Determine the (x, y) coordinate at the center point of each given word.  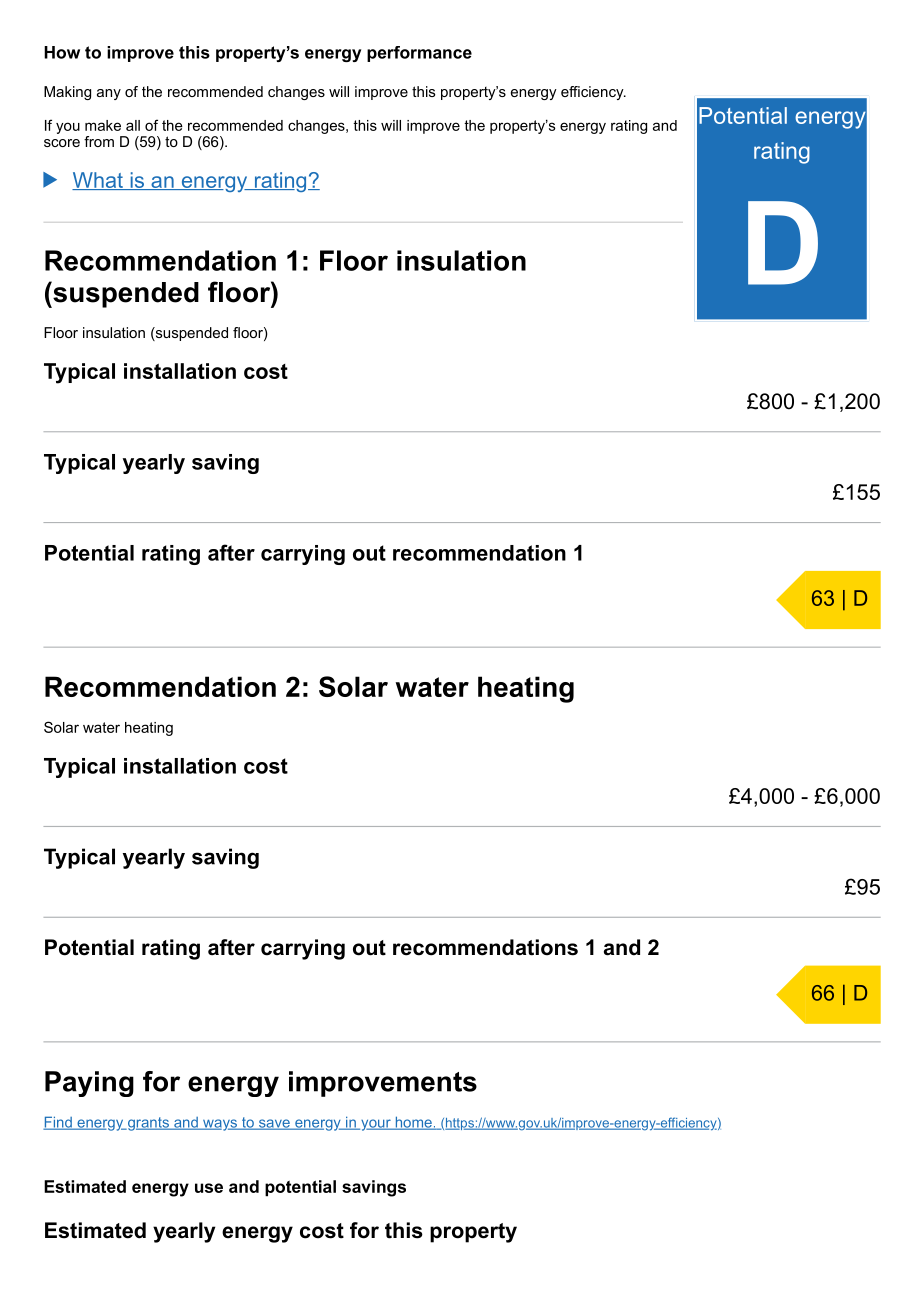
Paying (89, 1084)
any (109, 94)
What (98, 181)
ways (220, 1125)
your (376, 1125)
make (103, 125)
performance (419, 54)
